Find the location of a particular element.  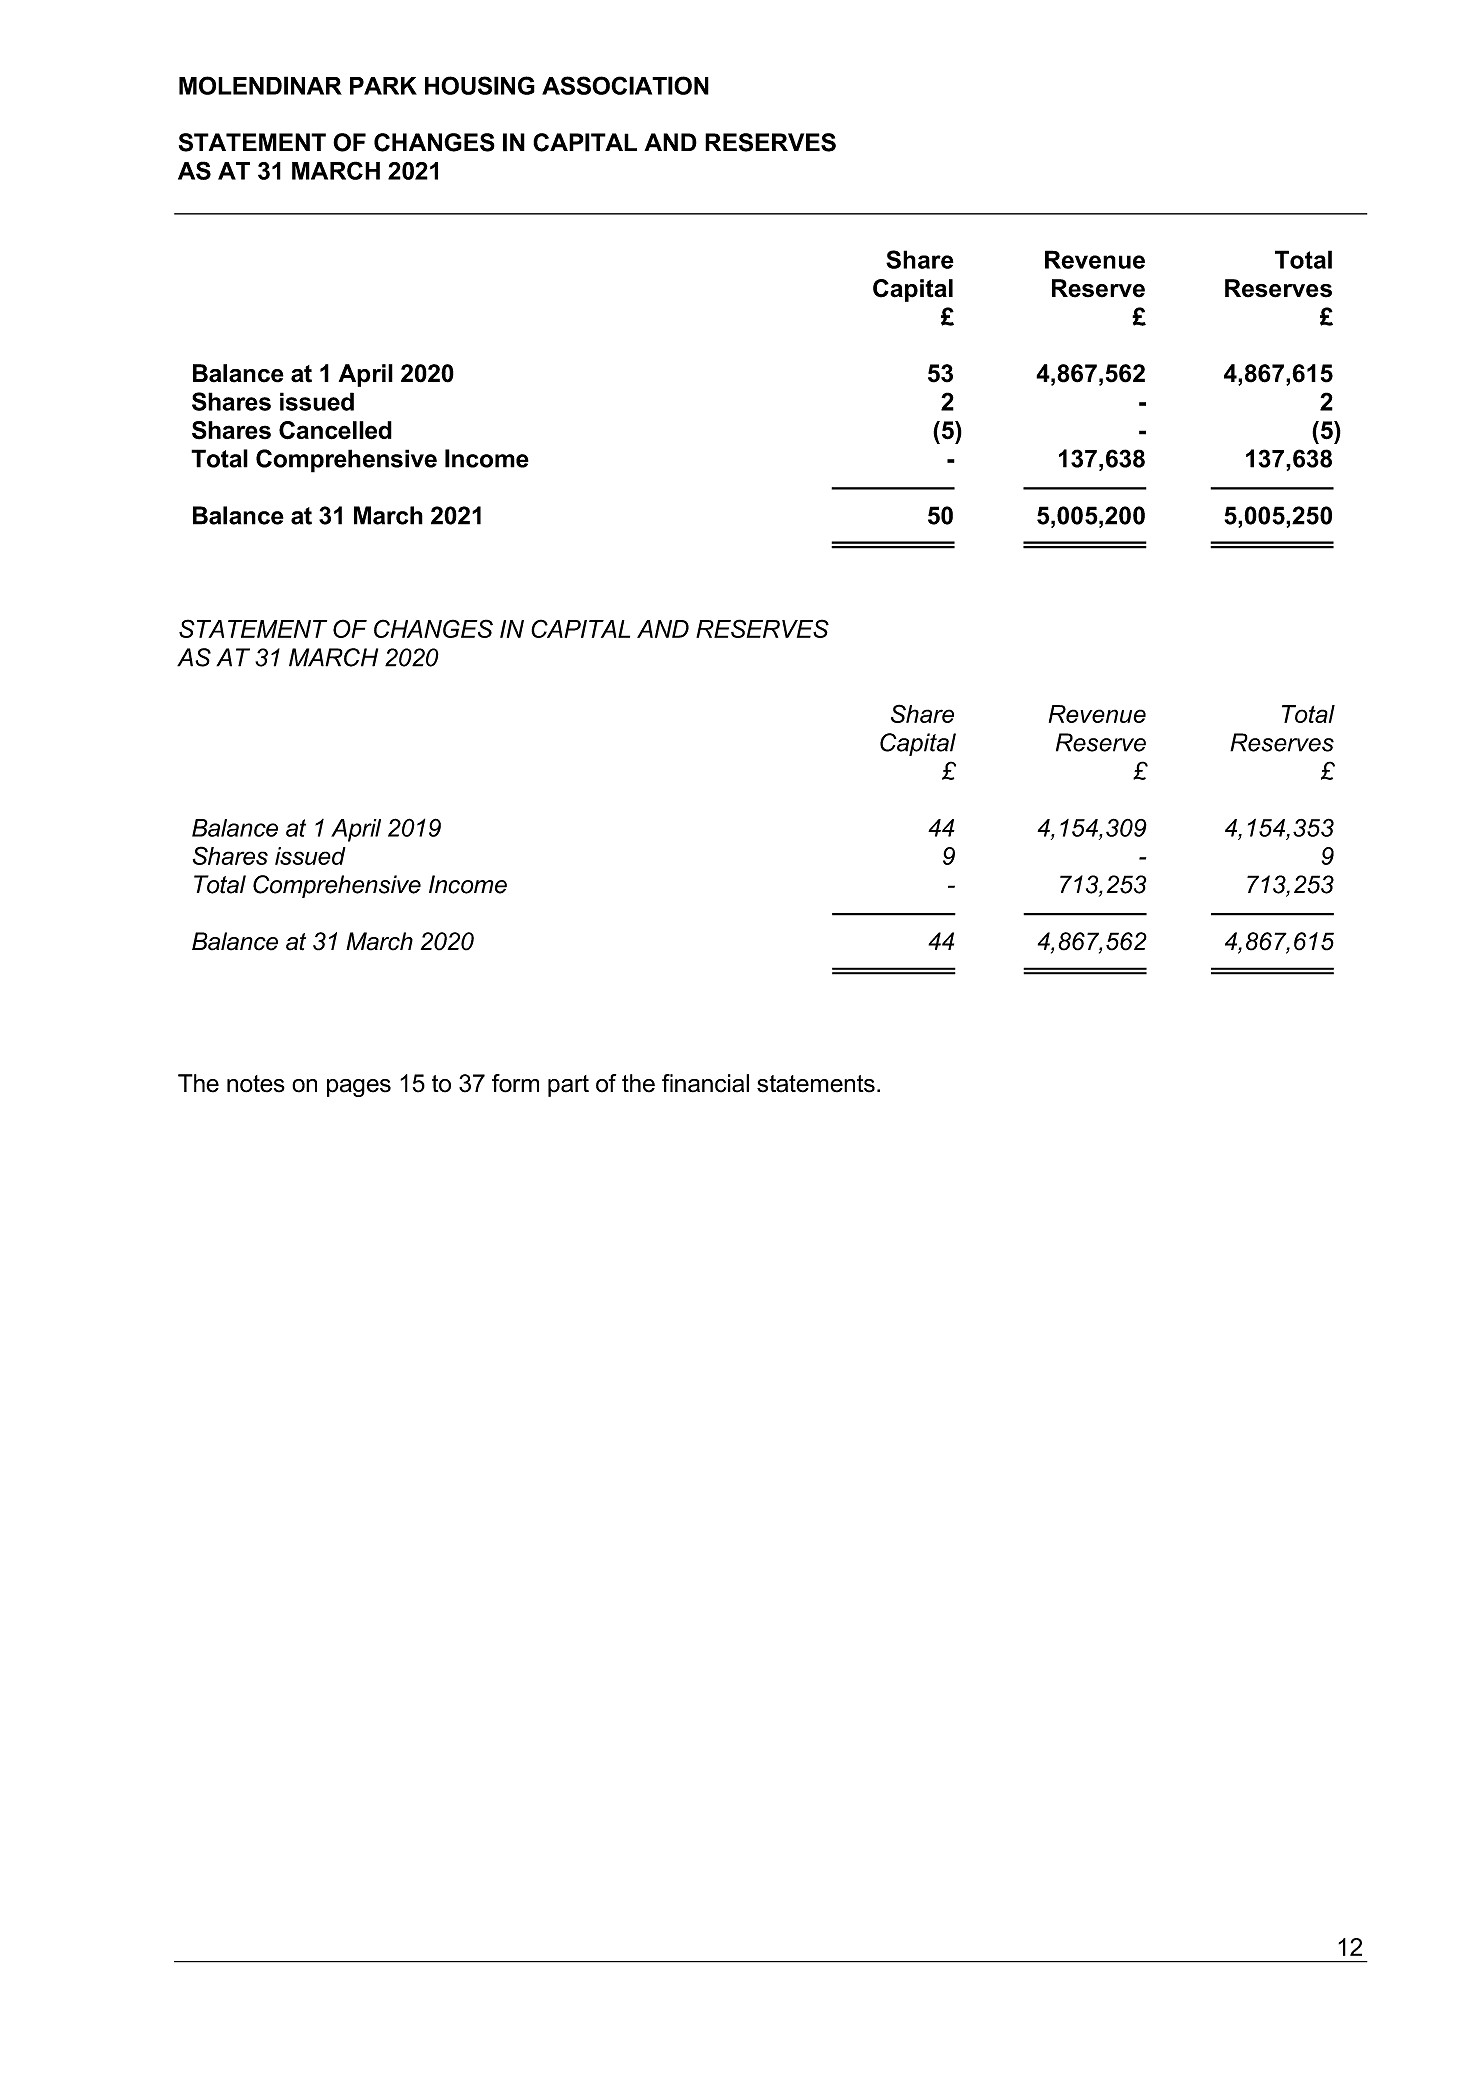

Cancelled is located at coordinates (335, 430).
